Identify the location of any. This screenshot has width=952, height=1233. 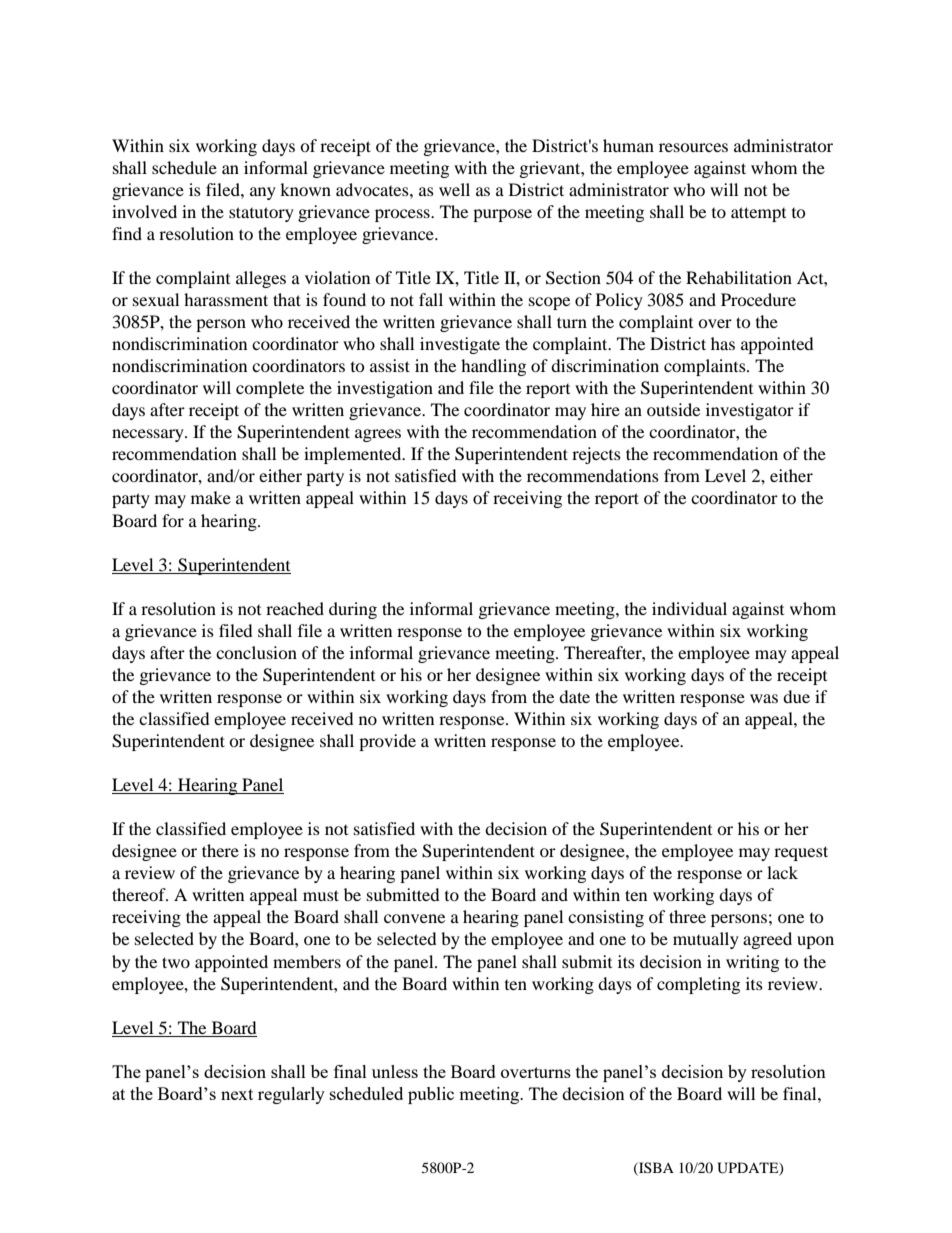
(263, 193).
